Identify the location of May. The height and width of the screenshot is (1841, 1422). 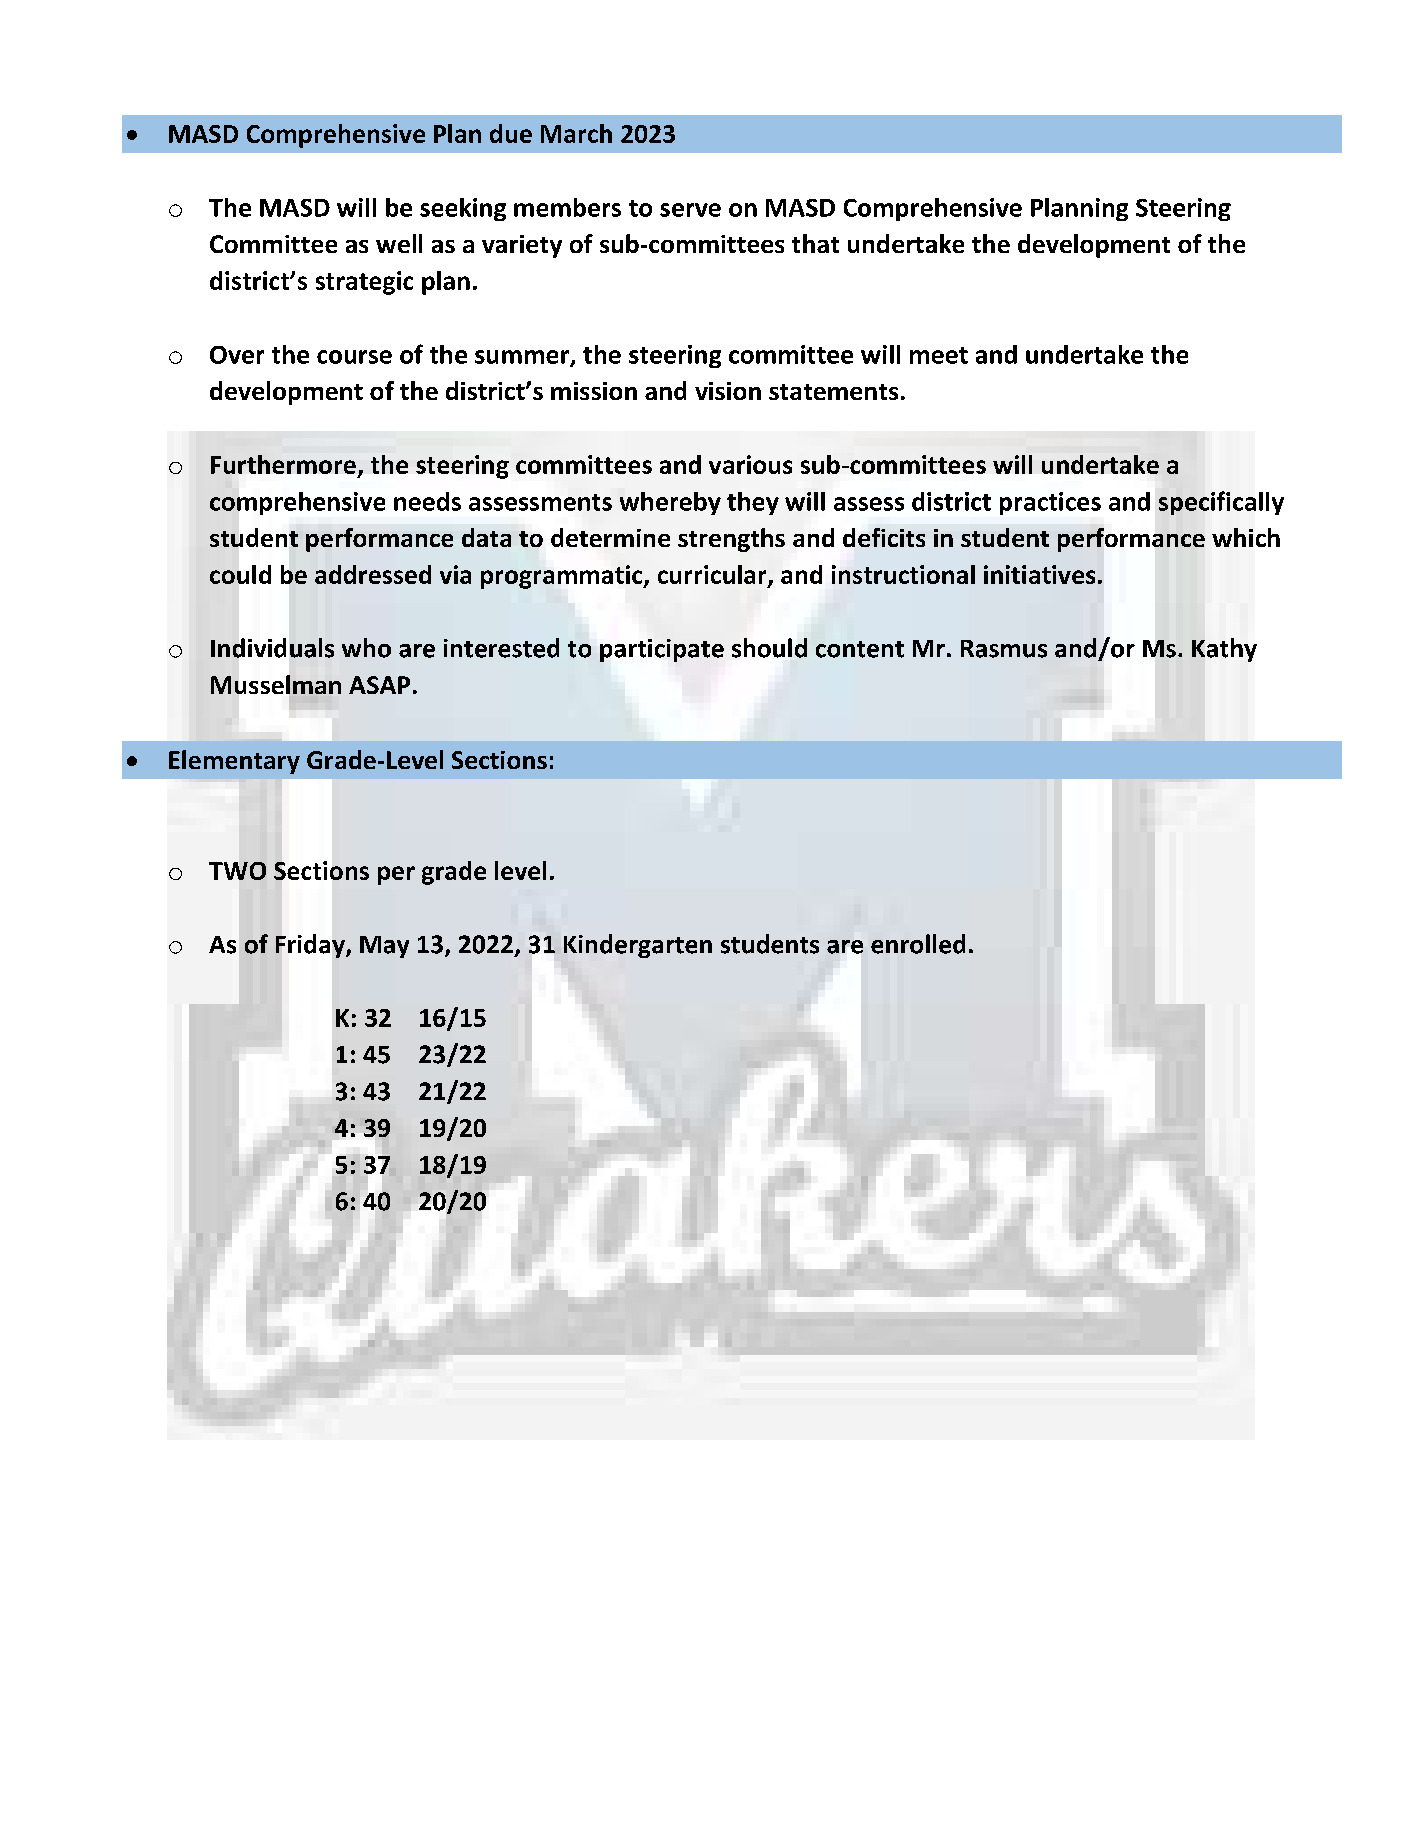
(384, 947).
